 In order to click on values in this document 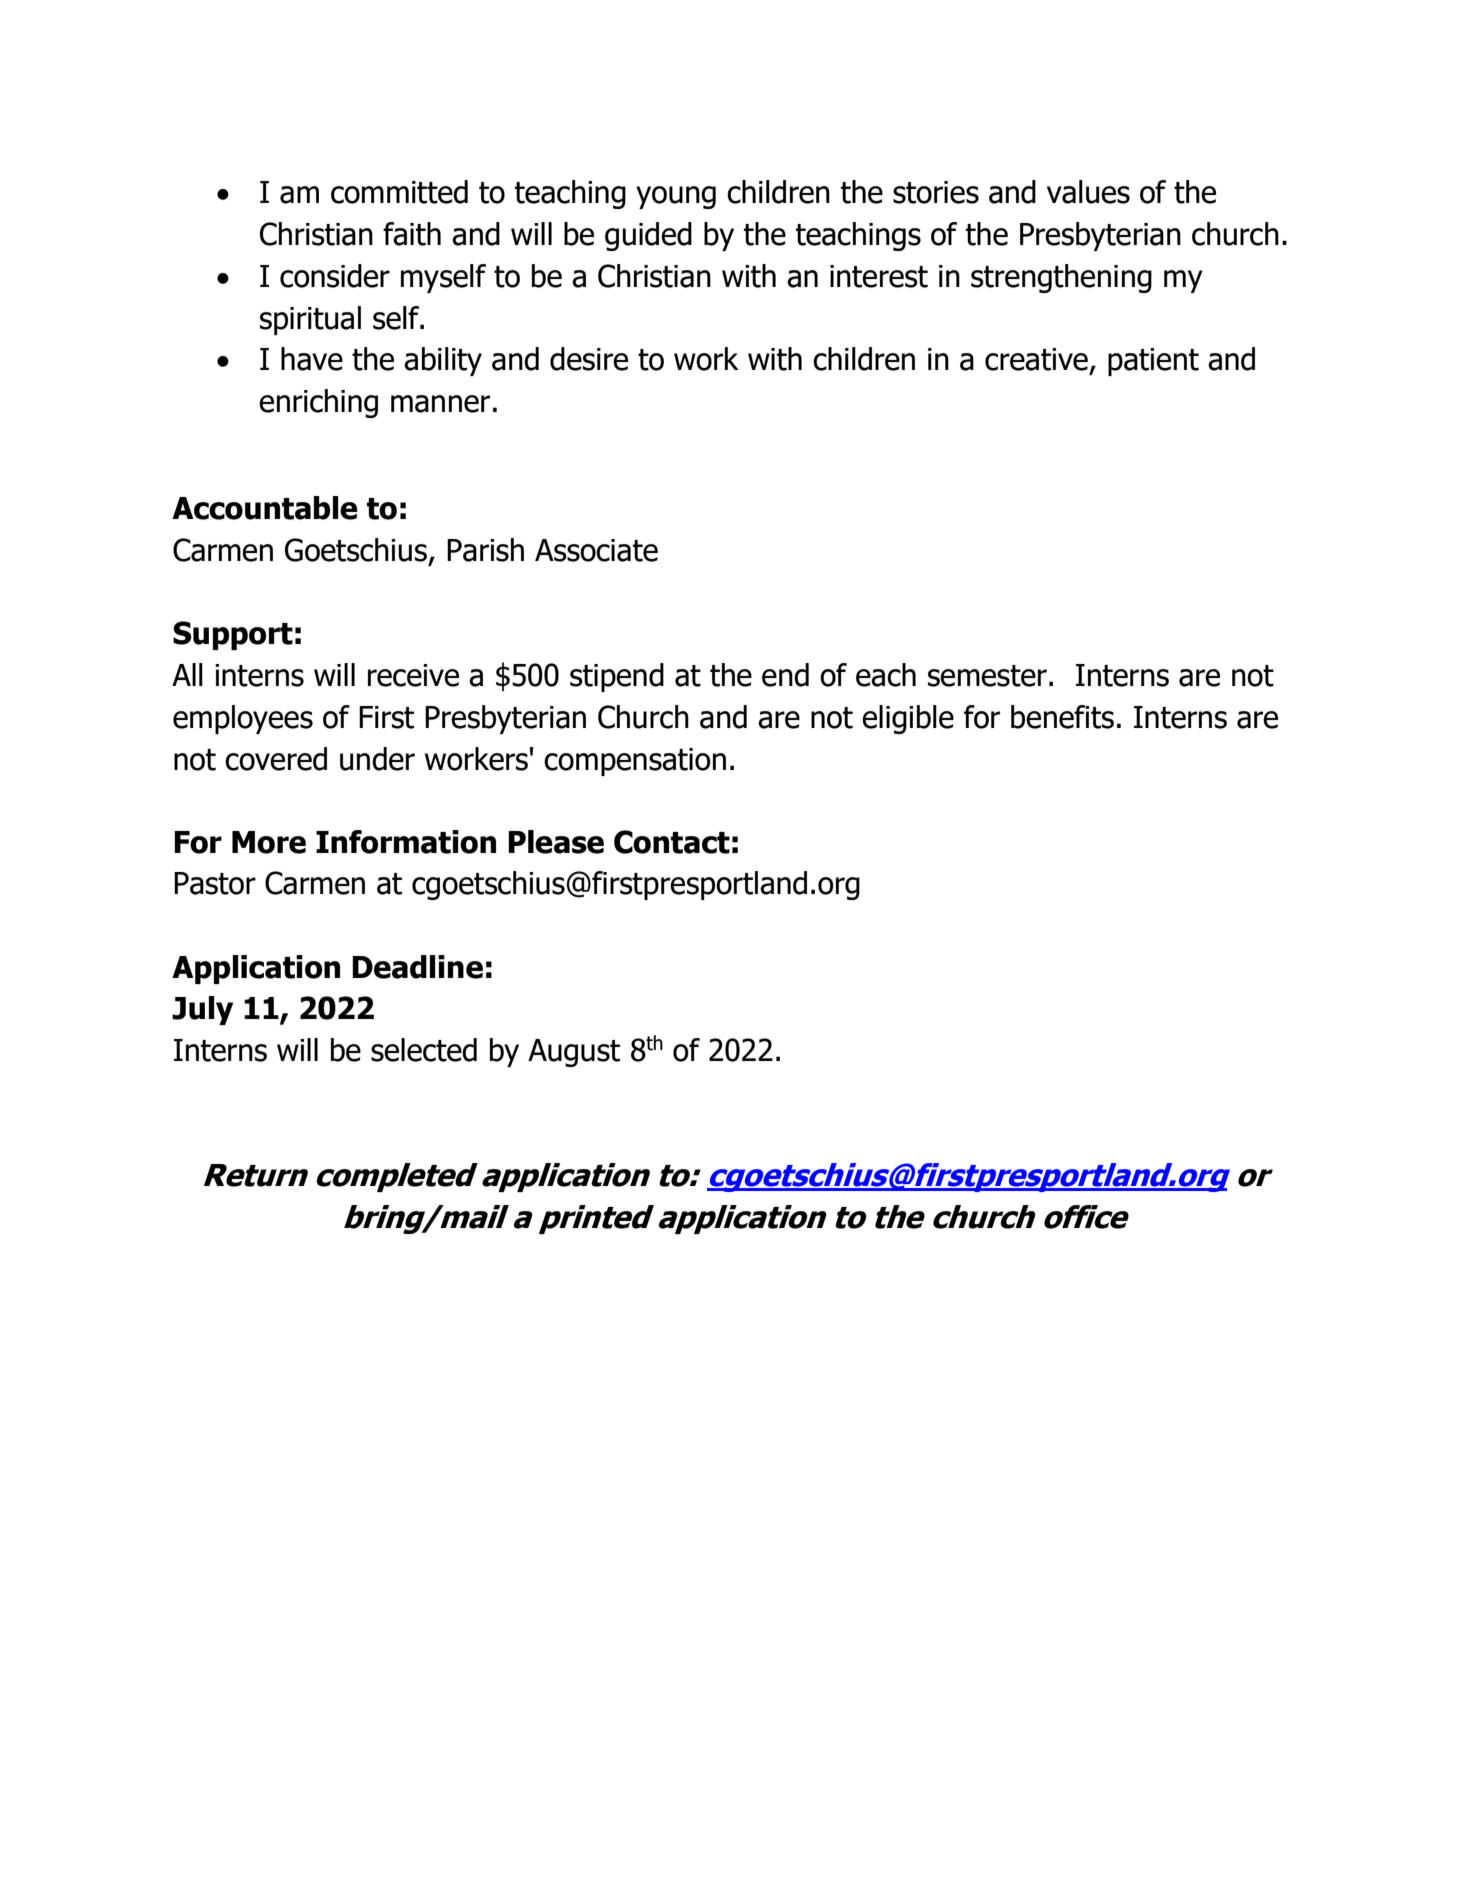, I will do `click(1088, 192)`.
